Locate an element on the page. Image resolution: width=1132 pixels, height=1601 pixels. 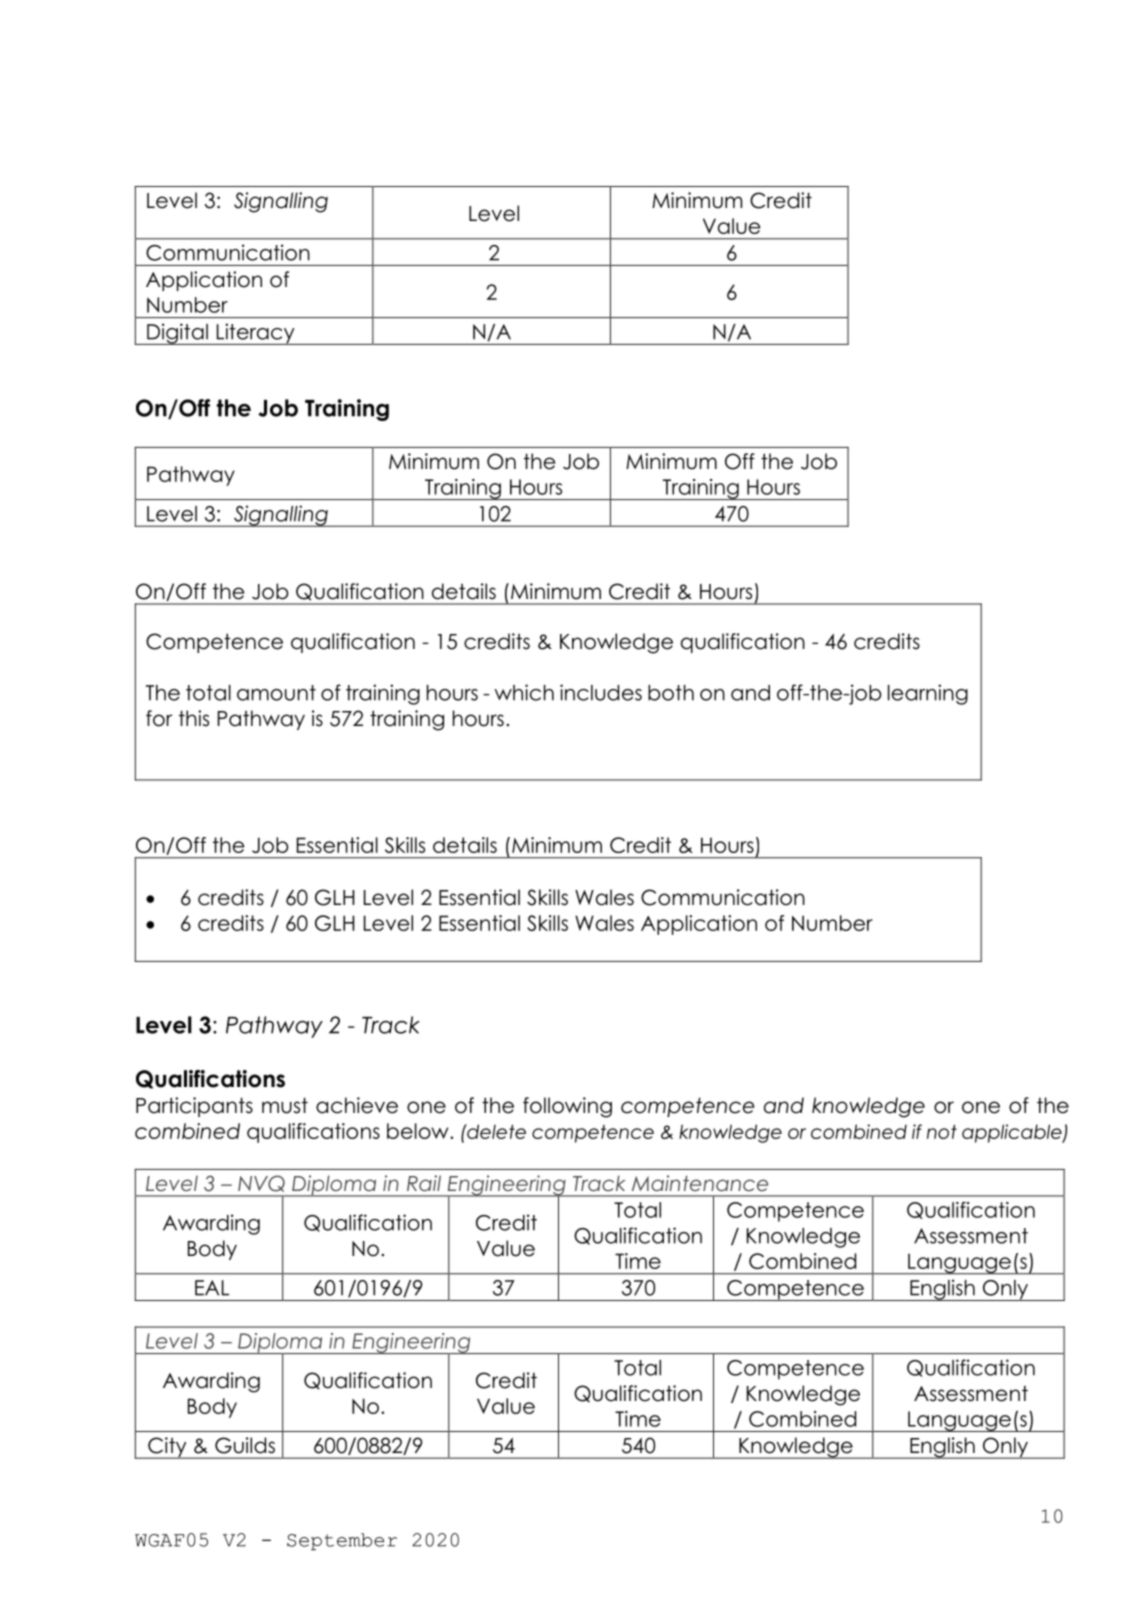
Literacy is located at coordinates (255, 334).
